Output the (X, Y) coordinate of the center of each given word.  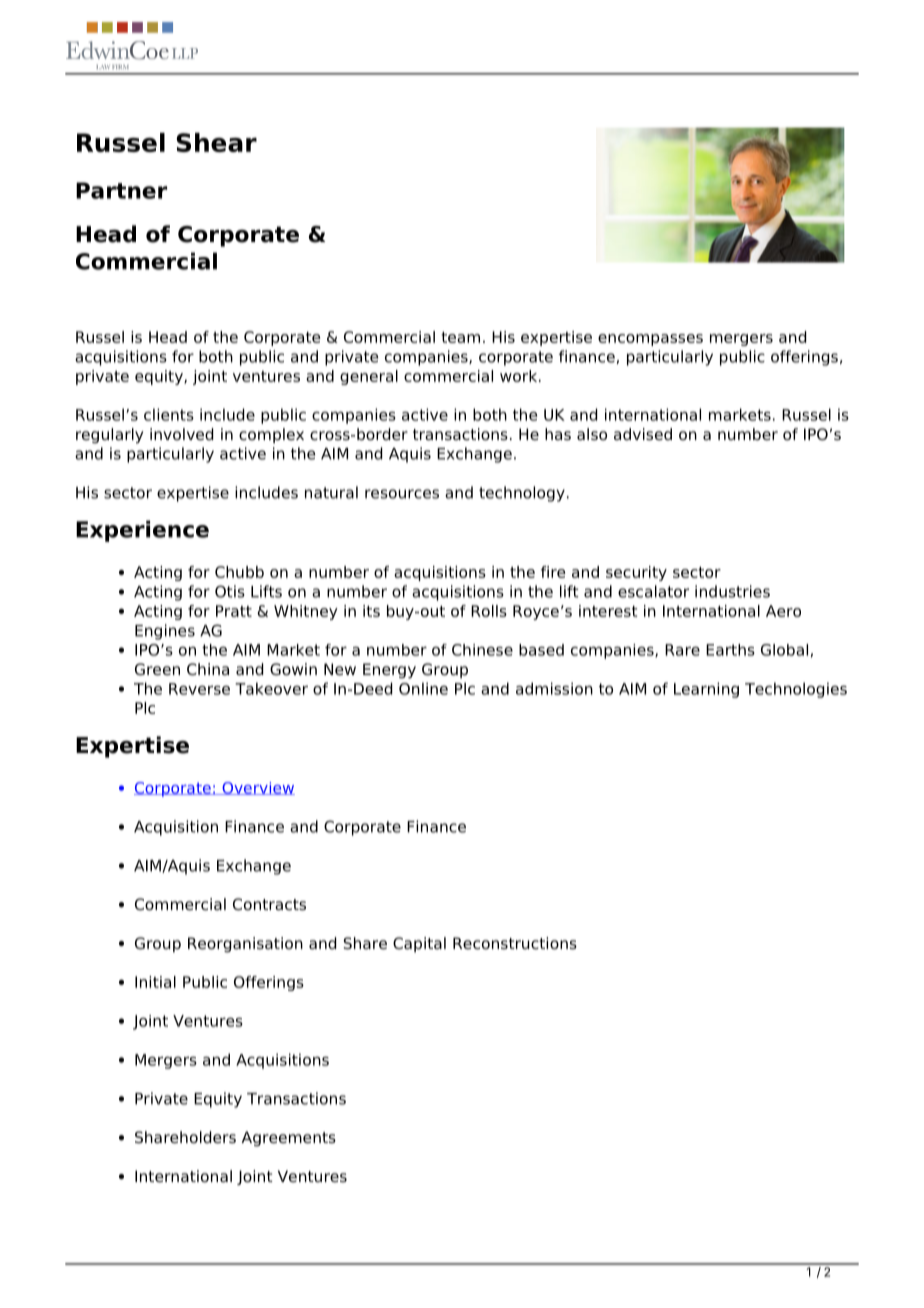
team (460, 337)
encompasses (650, 340)
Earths (730, 650)
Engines (165, 632)
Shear (217, 142)
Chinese (482, 650)
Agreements (289, 1139)
